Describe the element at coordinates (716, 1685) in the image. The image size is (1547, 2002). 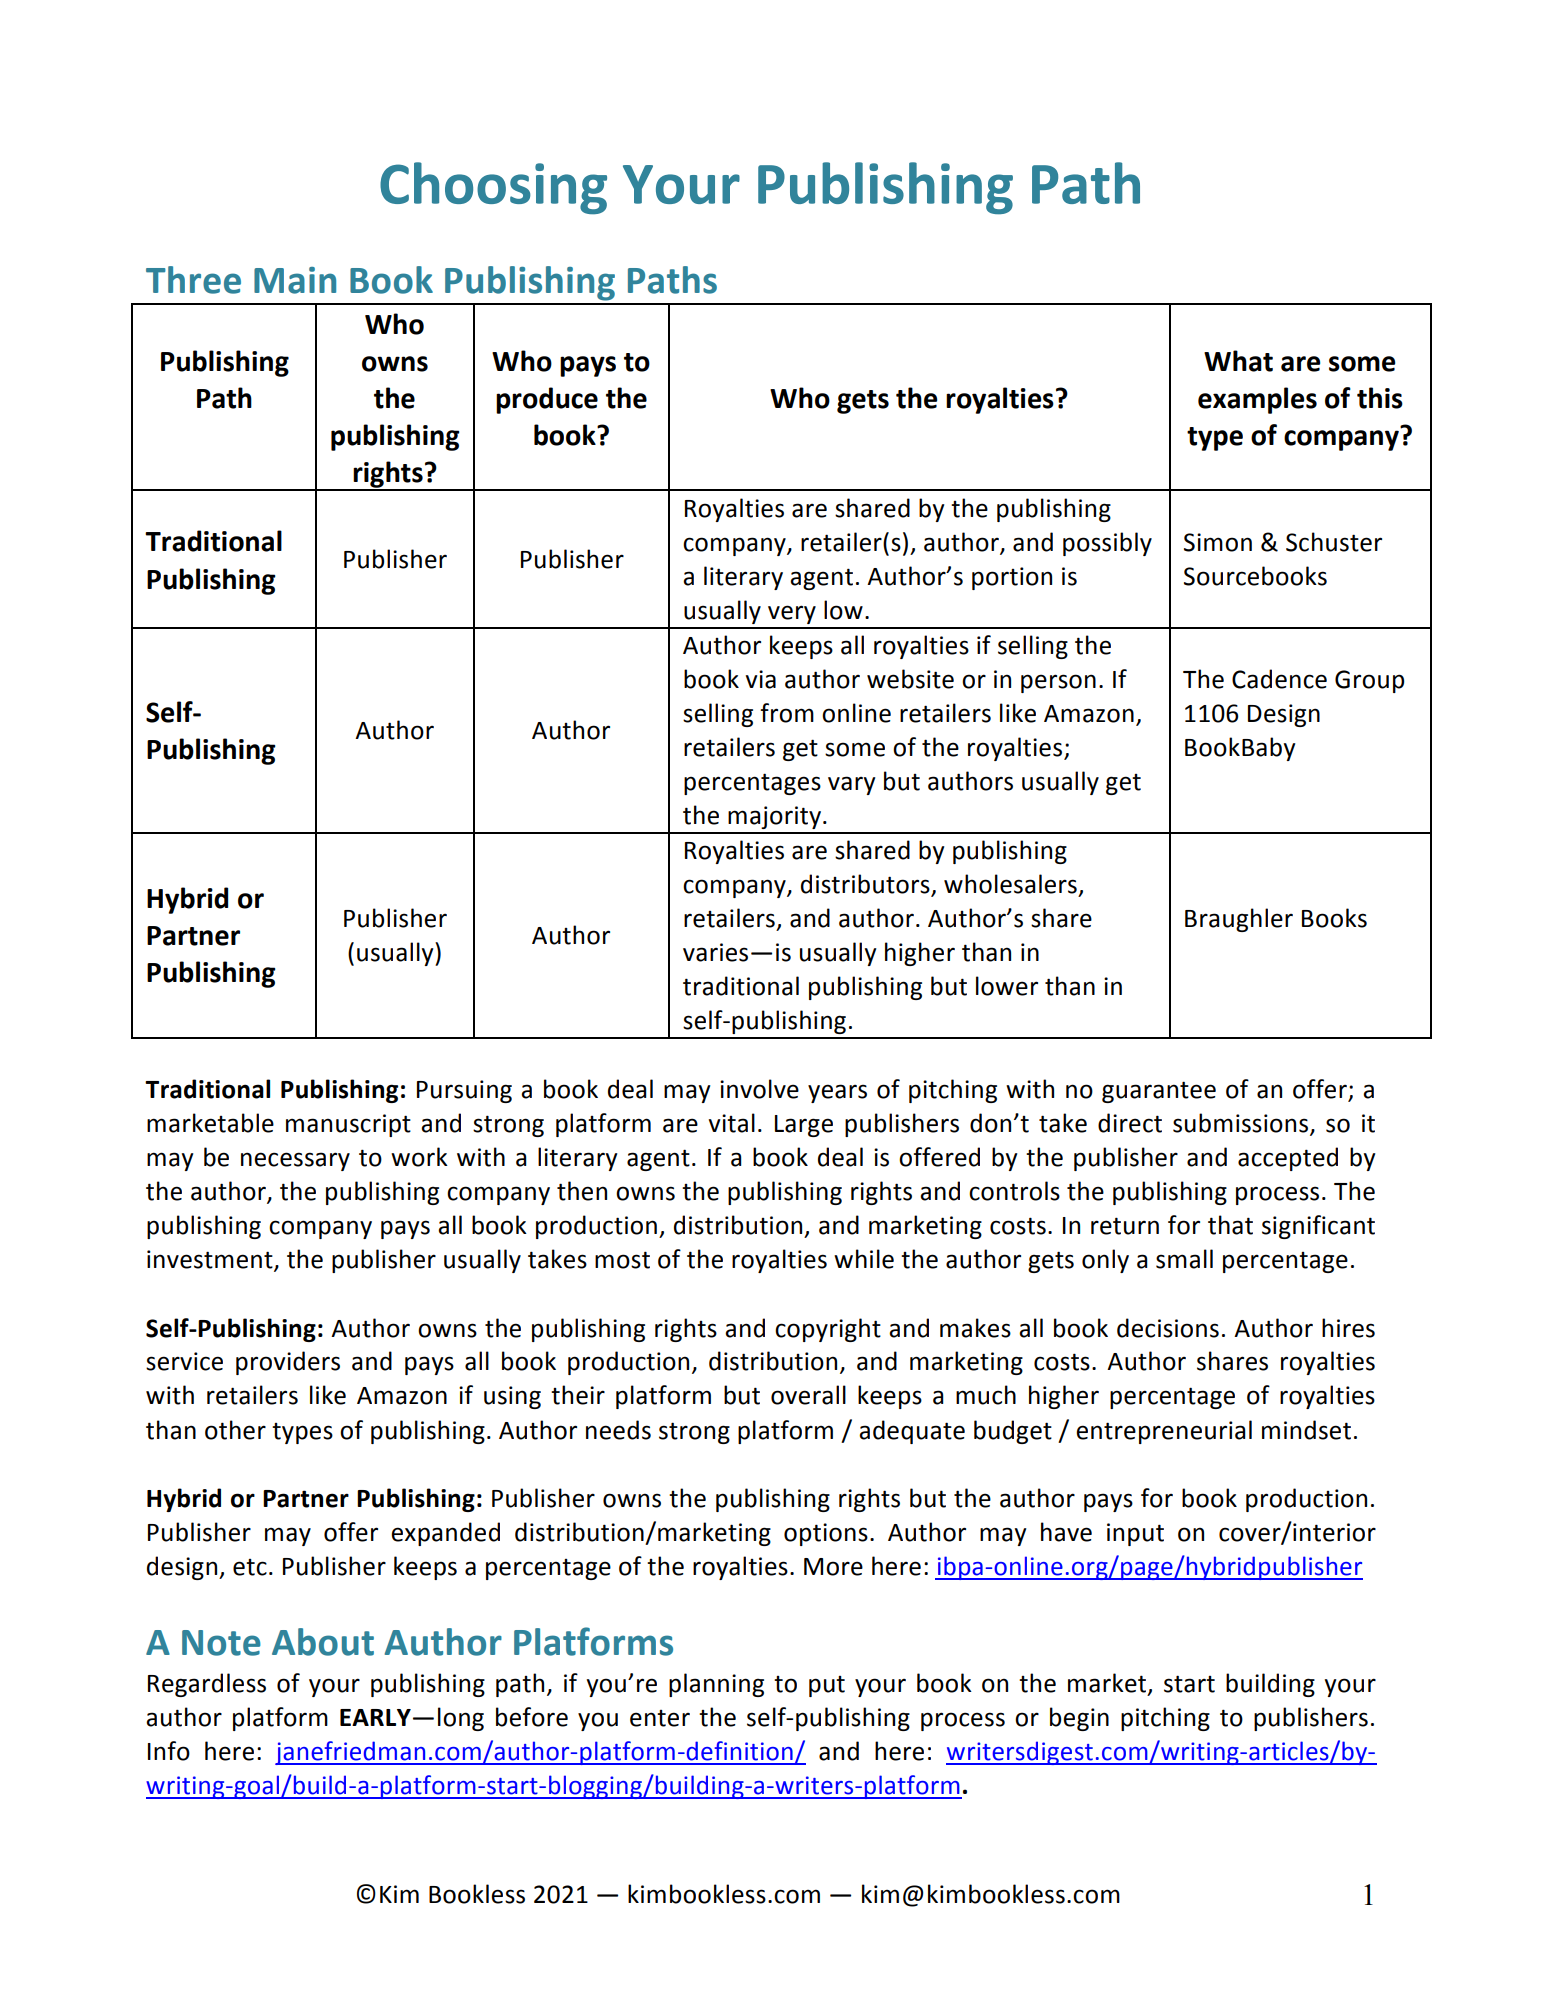
I see `planning` at that location.
